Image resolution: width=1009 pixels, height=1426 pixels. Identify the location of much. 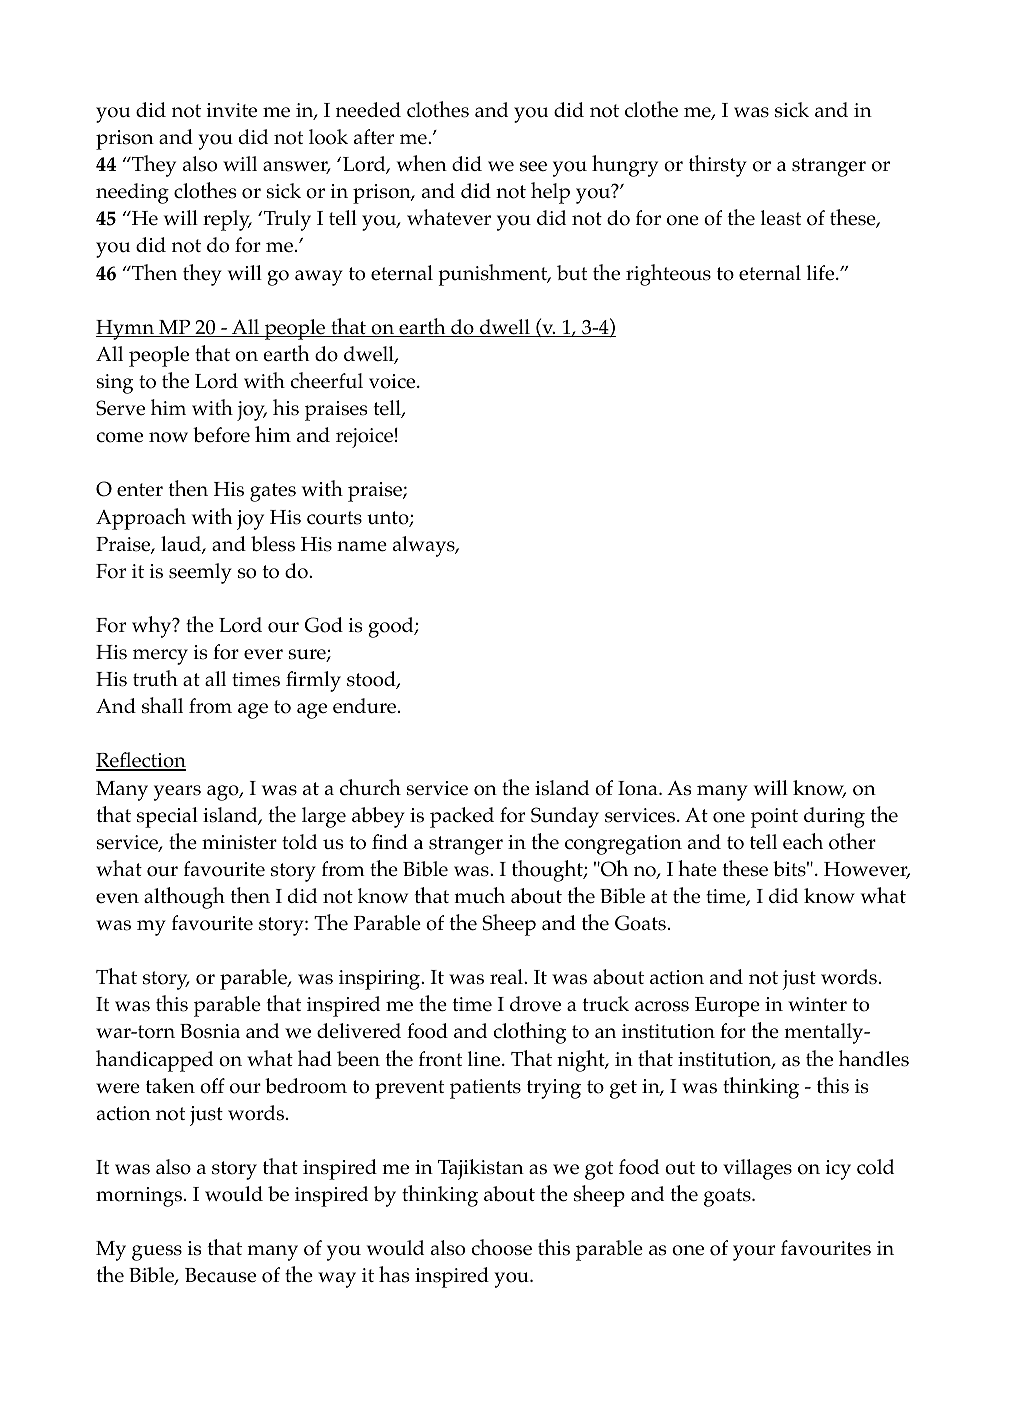
(479, 895).
